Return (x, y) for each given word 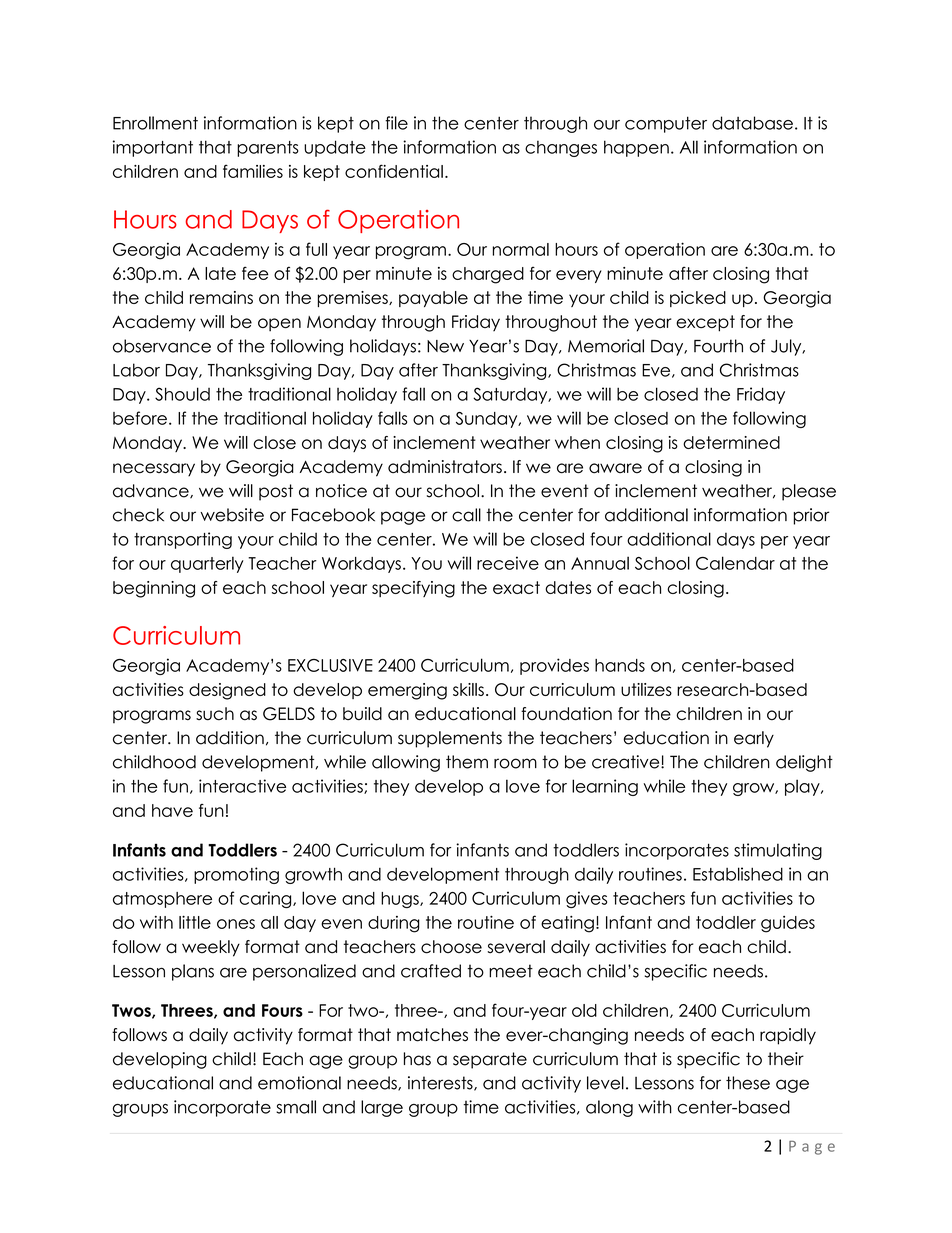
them (467, 762)
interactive (242, 786)
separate (490, 1060)
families (253, 171)
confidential (394, 171)
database (752, 123)
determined (731, 442)
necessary (154, 470)
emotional (299, 1083)
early (754, 739)
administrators (445, 467)
